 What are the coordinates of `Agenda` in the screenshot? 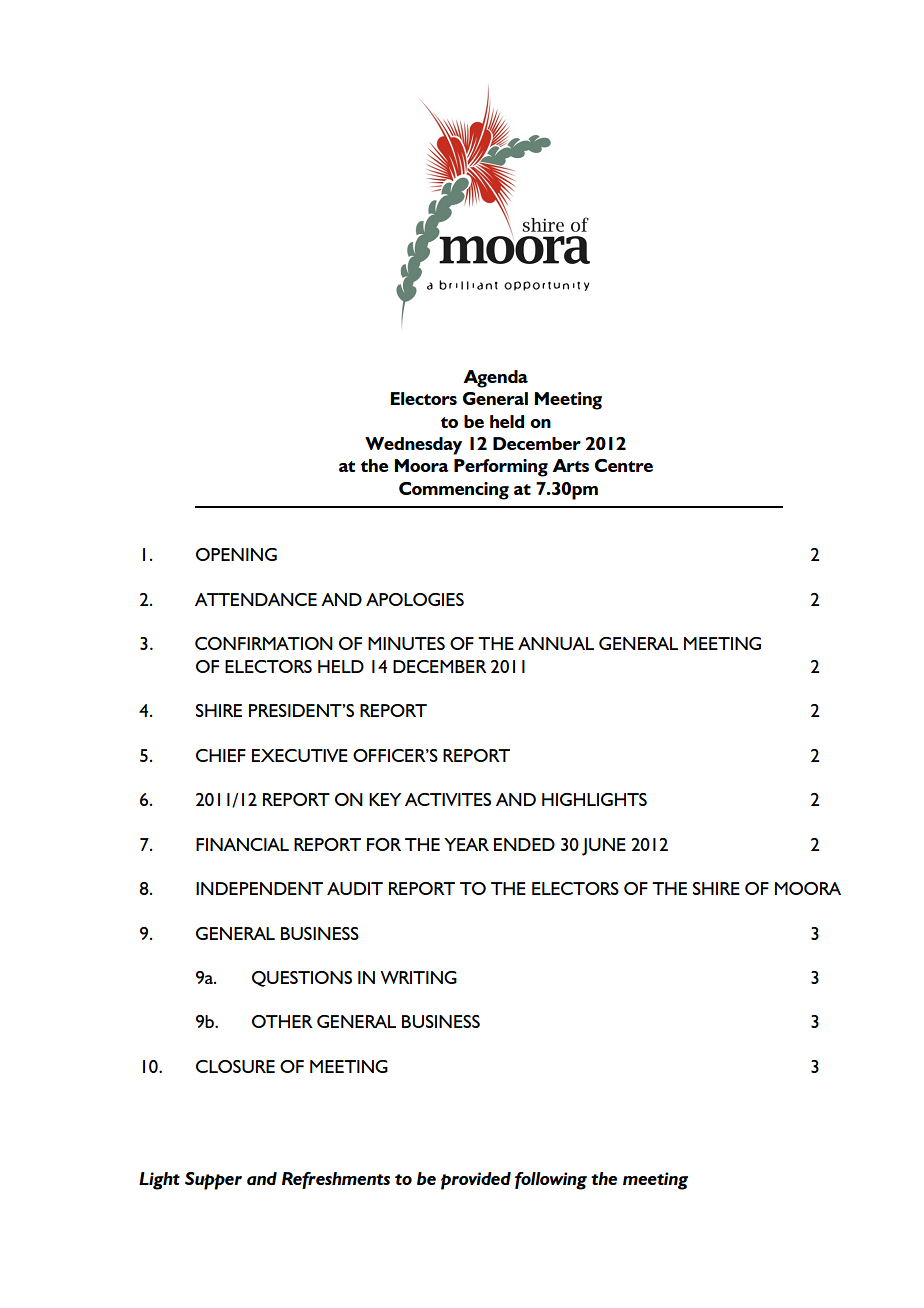 It's located at (495, 379).
